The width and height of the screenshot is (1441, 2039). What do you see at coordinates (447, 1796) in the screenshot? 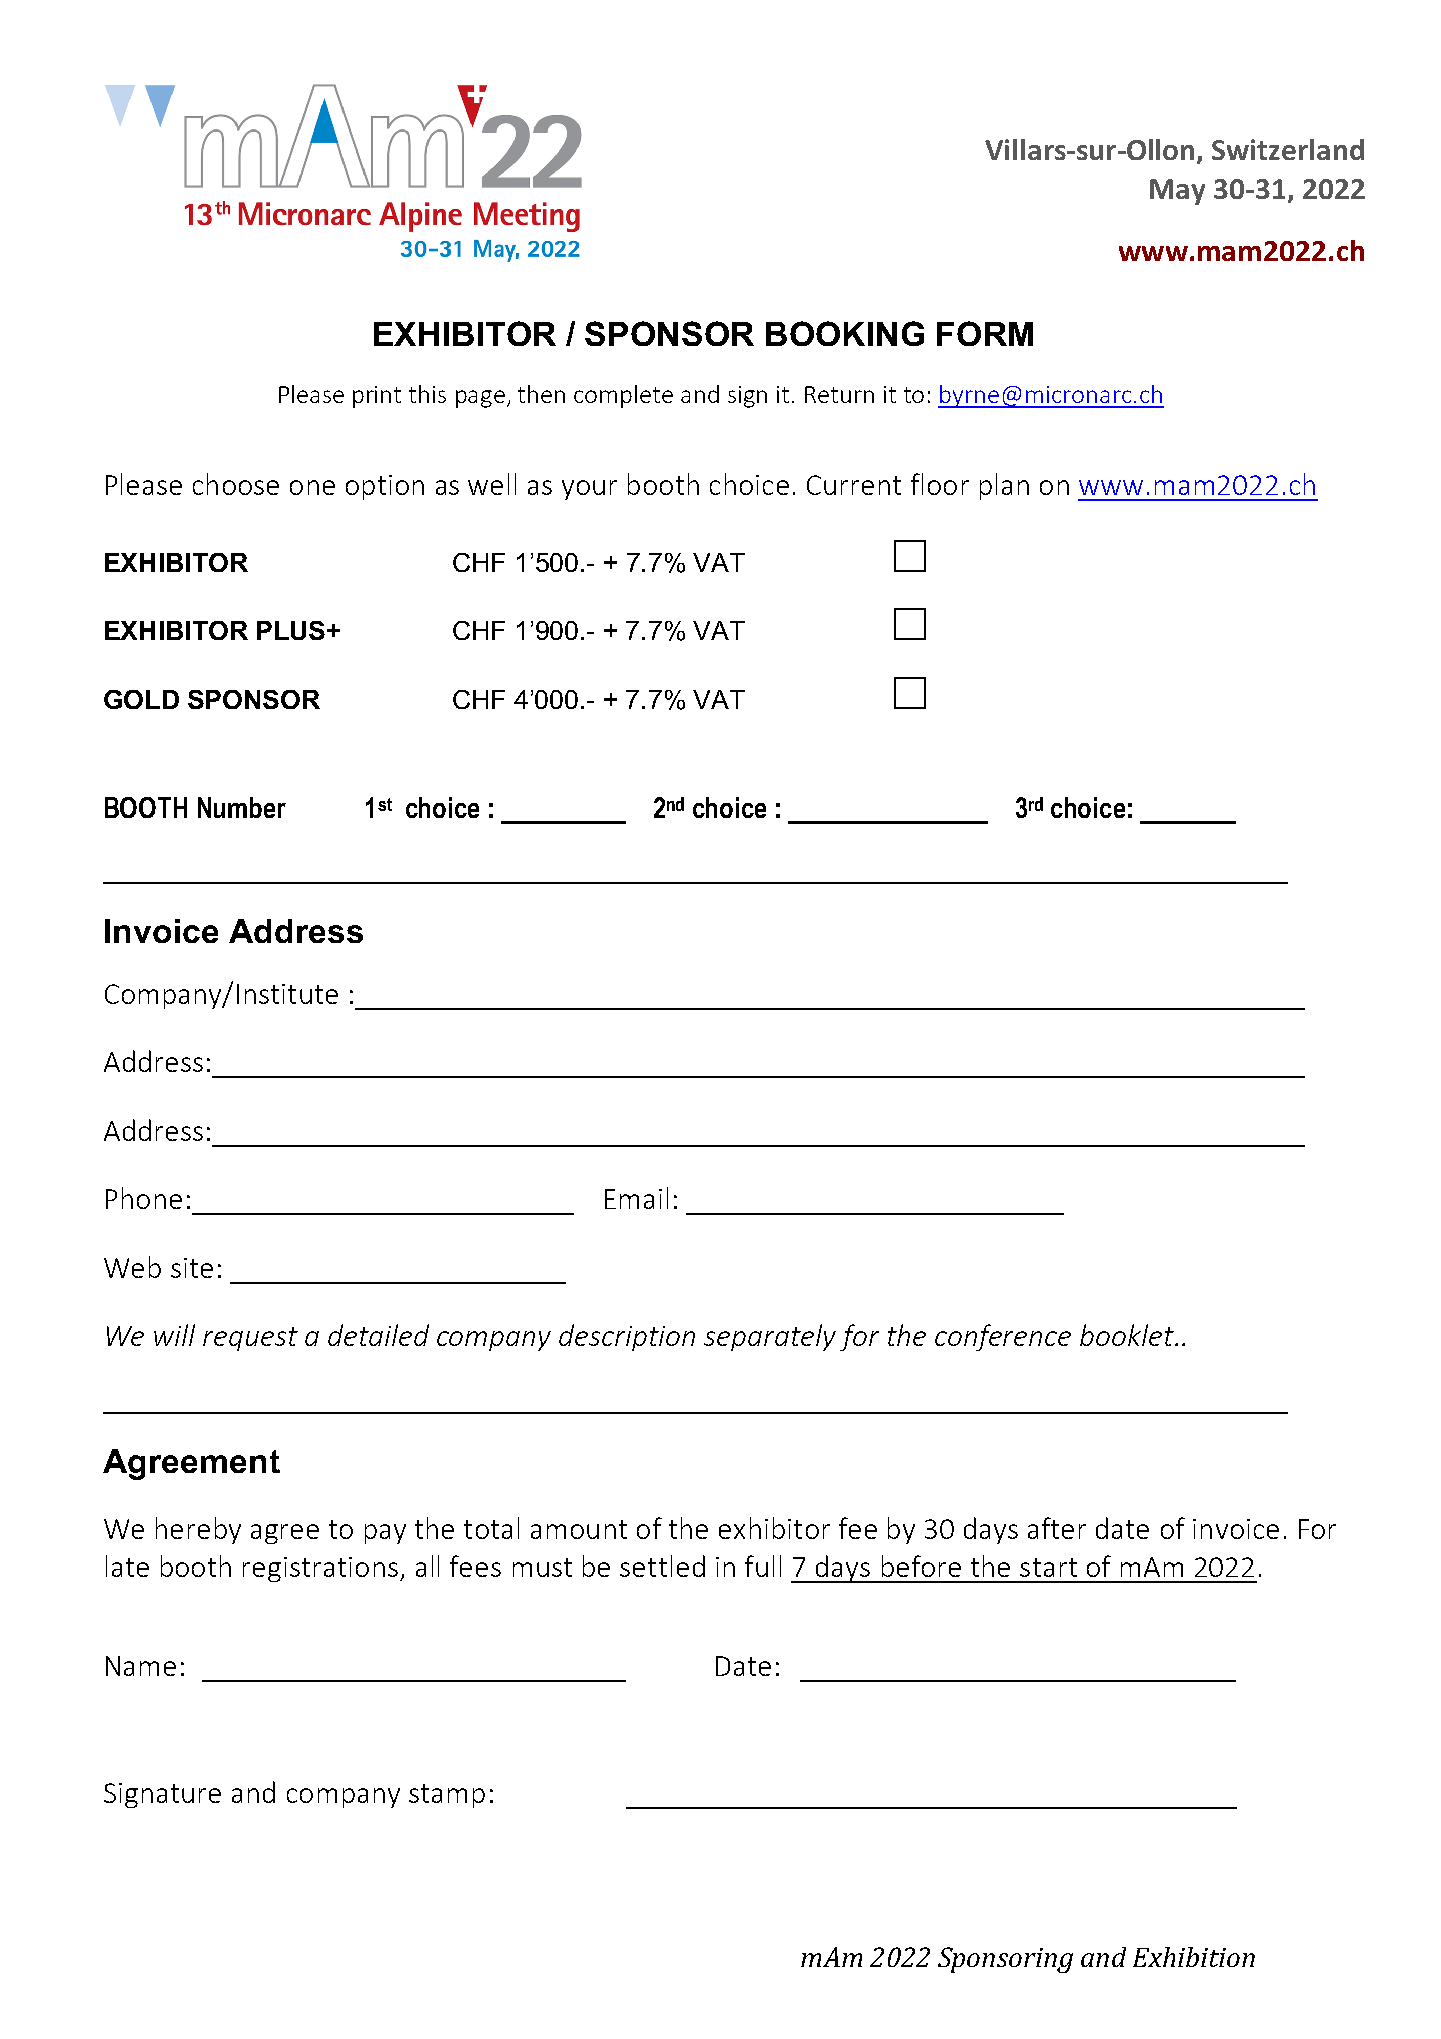
I see `stamp` at bounding box center [447, 1796].
